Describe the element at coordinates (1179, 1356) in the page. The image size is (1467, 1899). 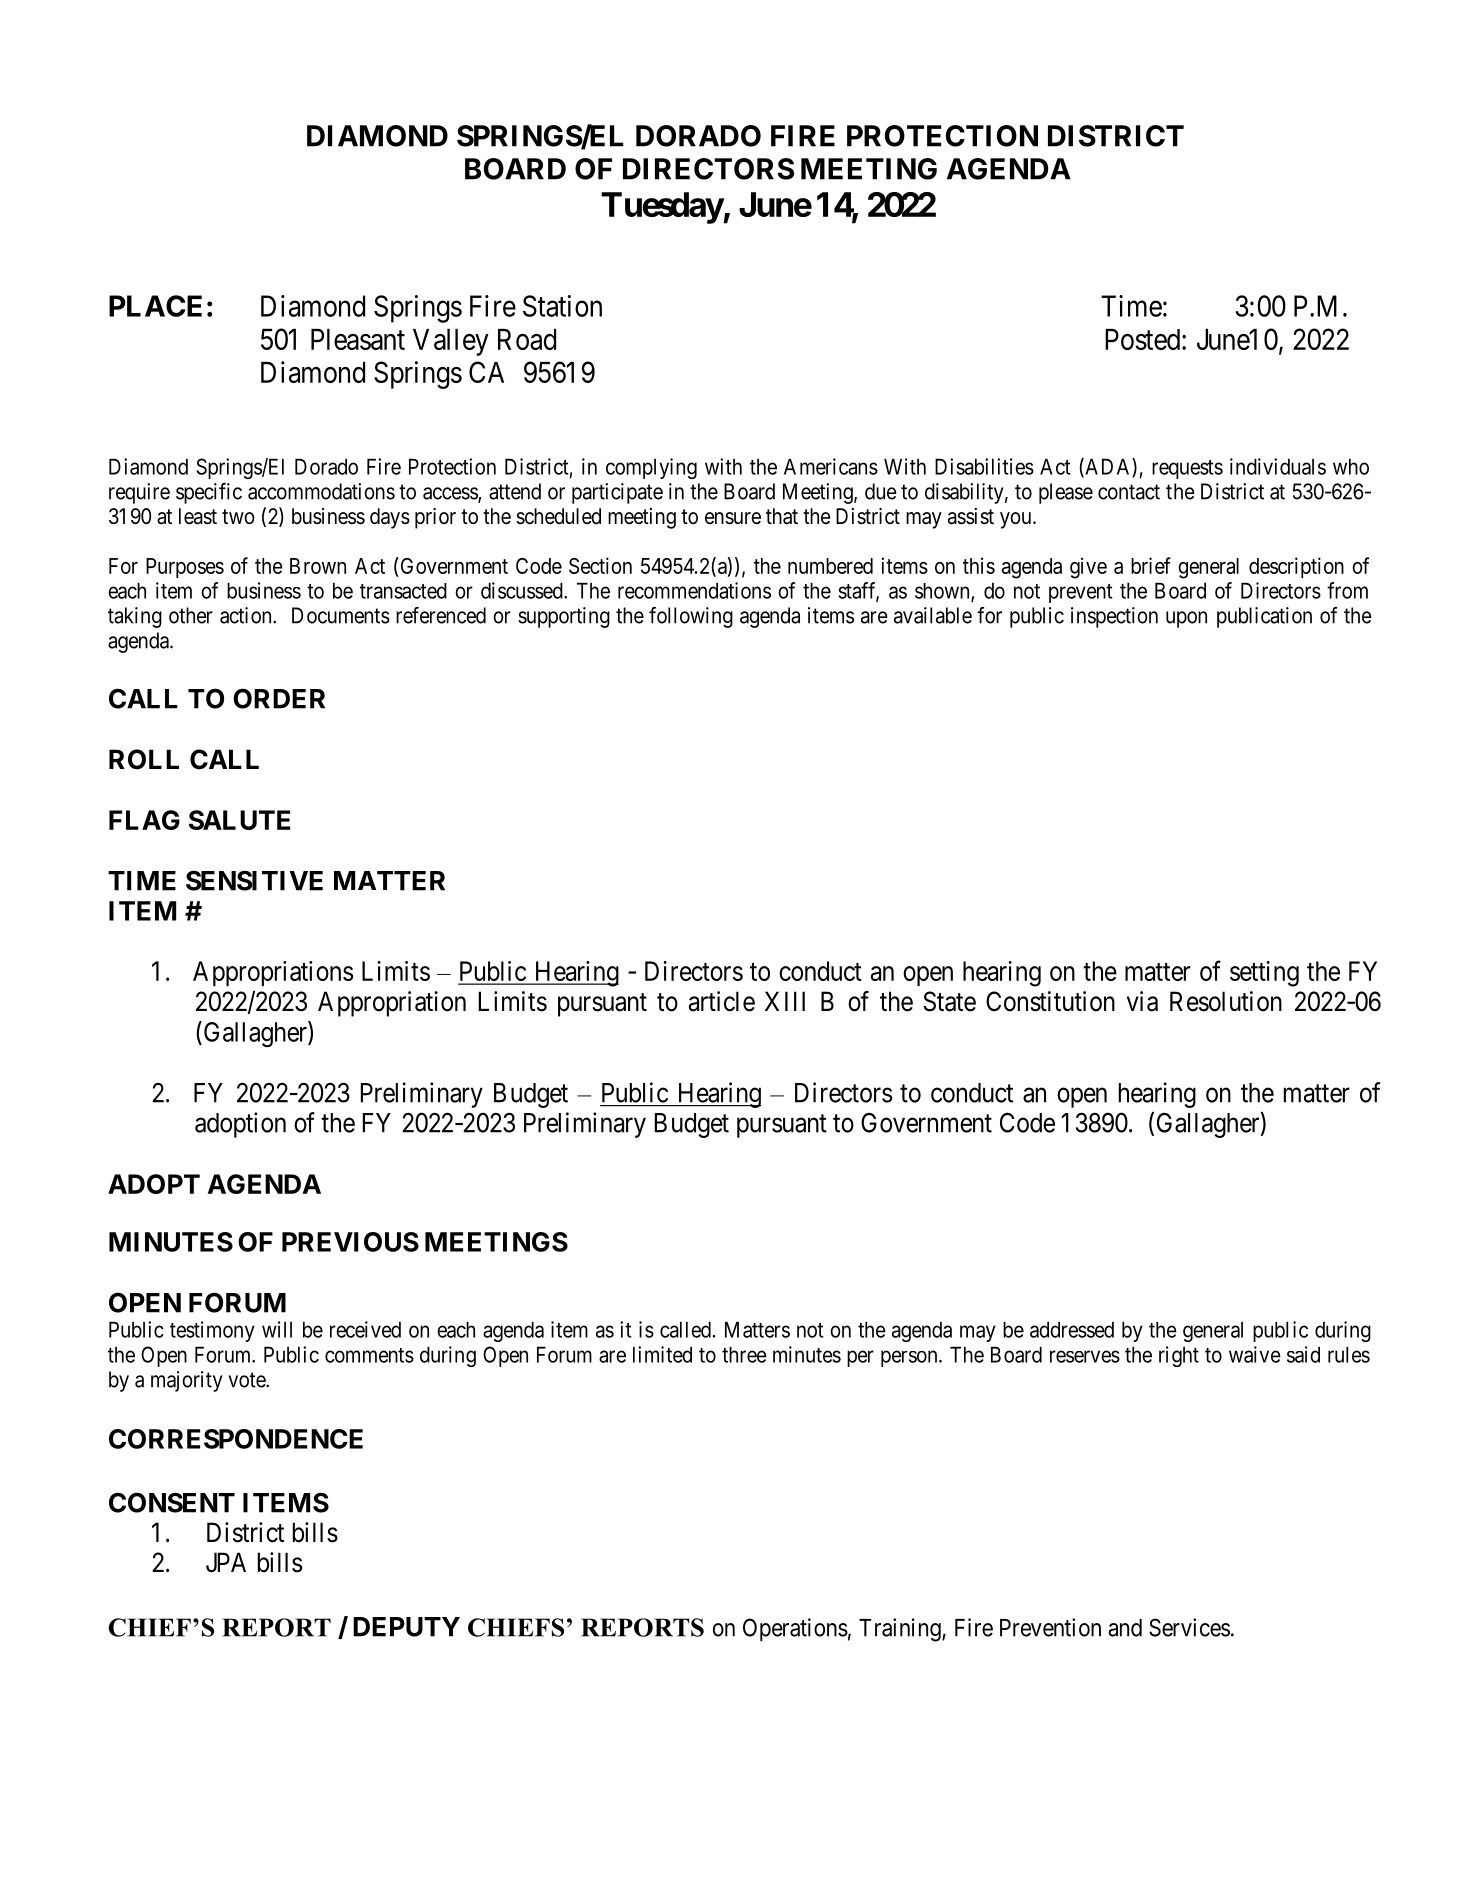
I see `right` at that location.
